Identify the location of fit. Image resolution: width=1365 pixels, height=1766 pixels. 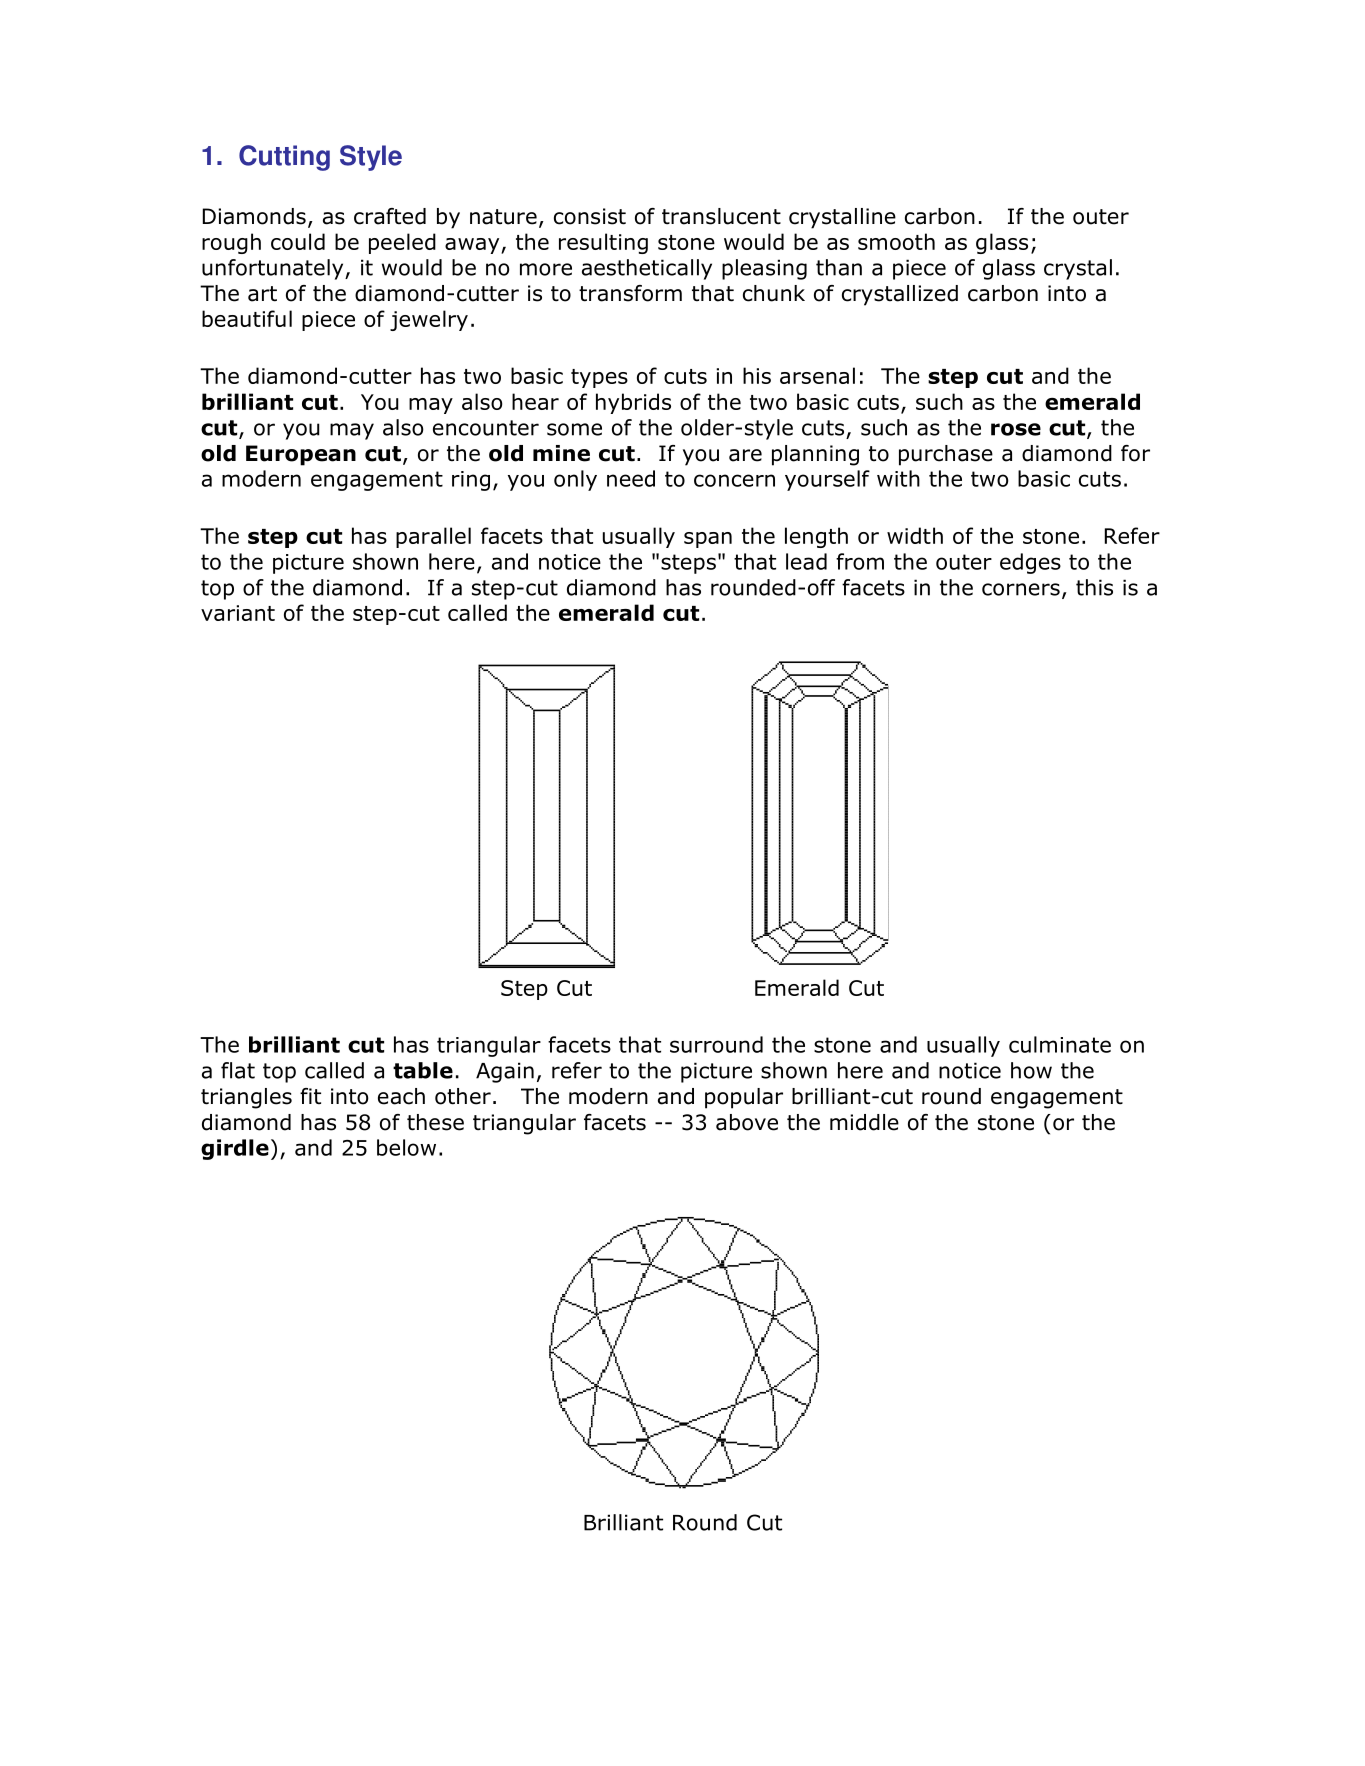
(310, 1096).
